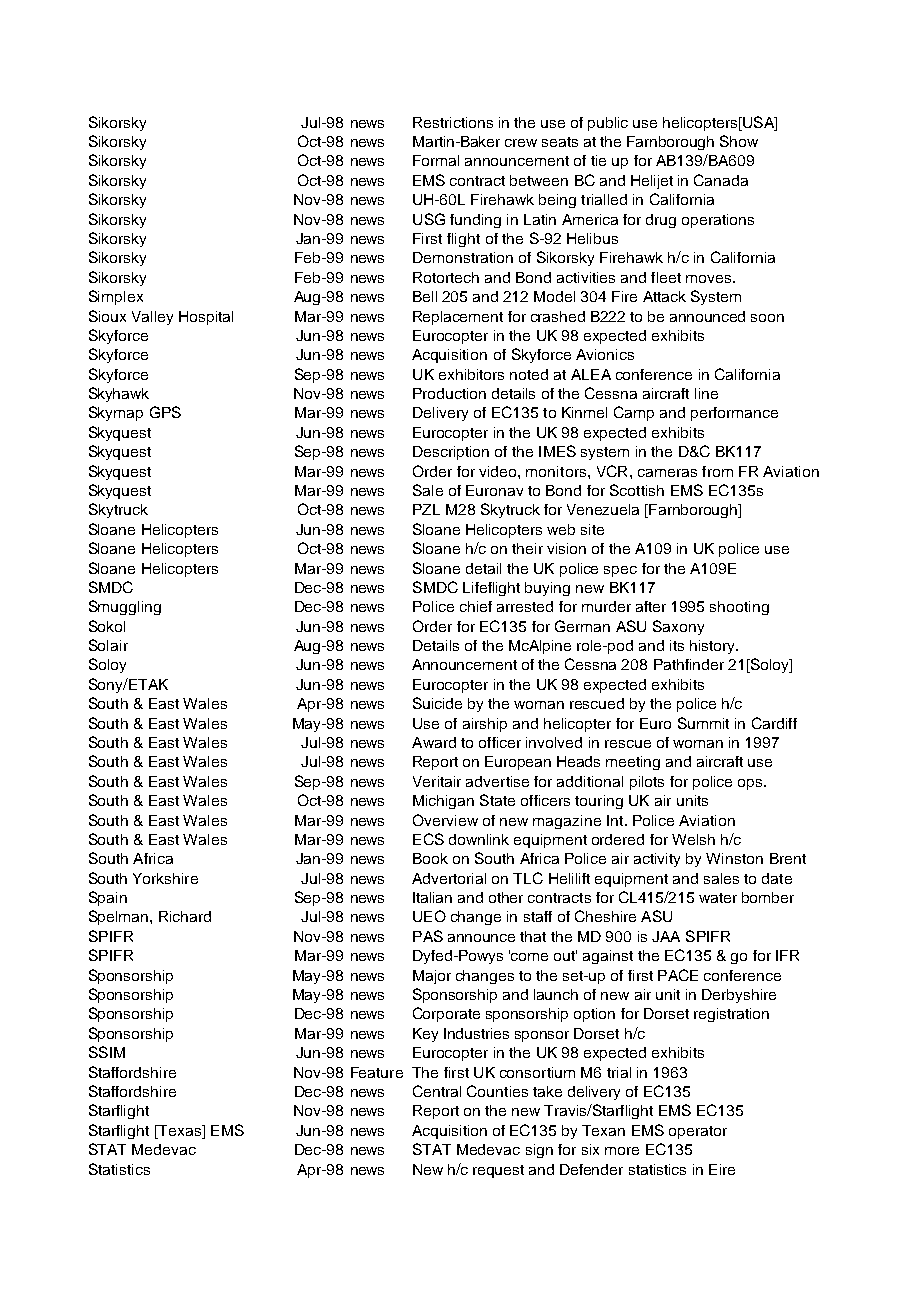 Image resolution: width=924 pixels, height=1308 pixels. Describe the element at coordinates (739, 141) in the image. I see `Show` at that location.
